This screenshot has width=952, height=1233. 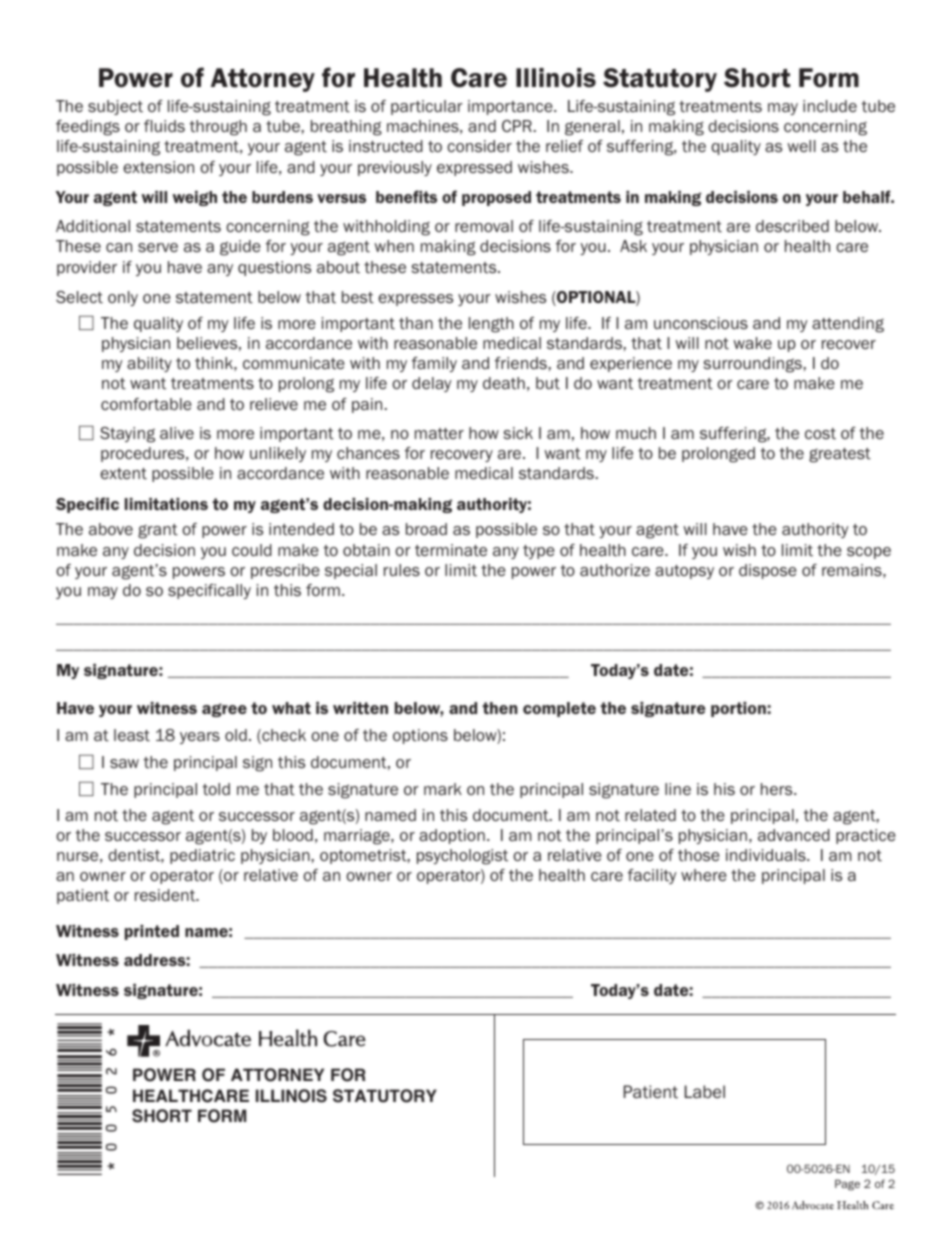 I want to click on psychologist, so click(x=462, y=857).
